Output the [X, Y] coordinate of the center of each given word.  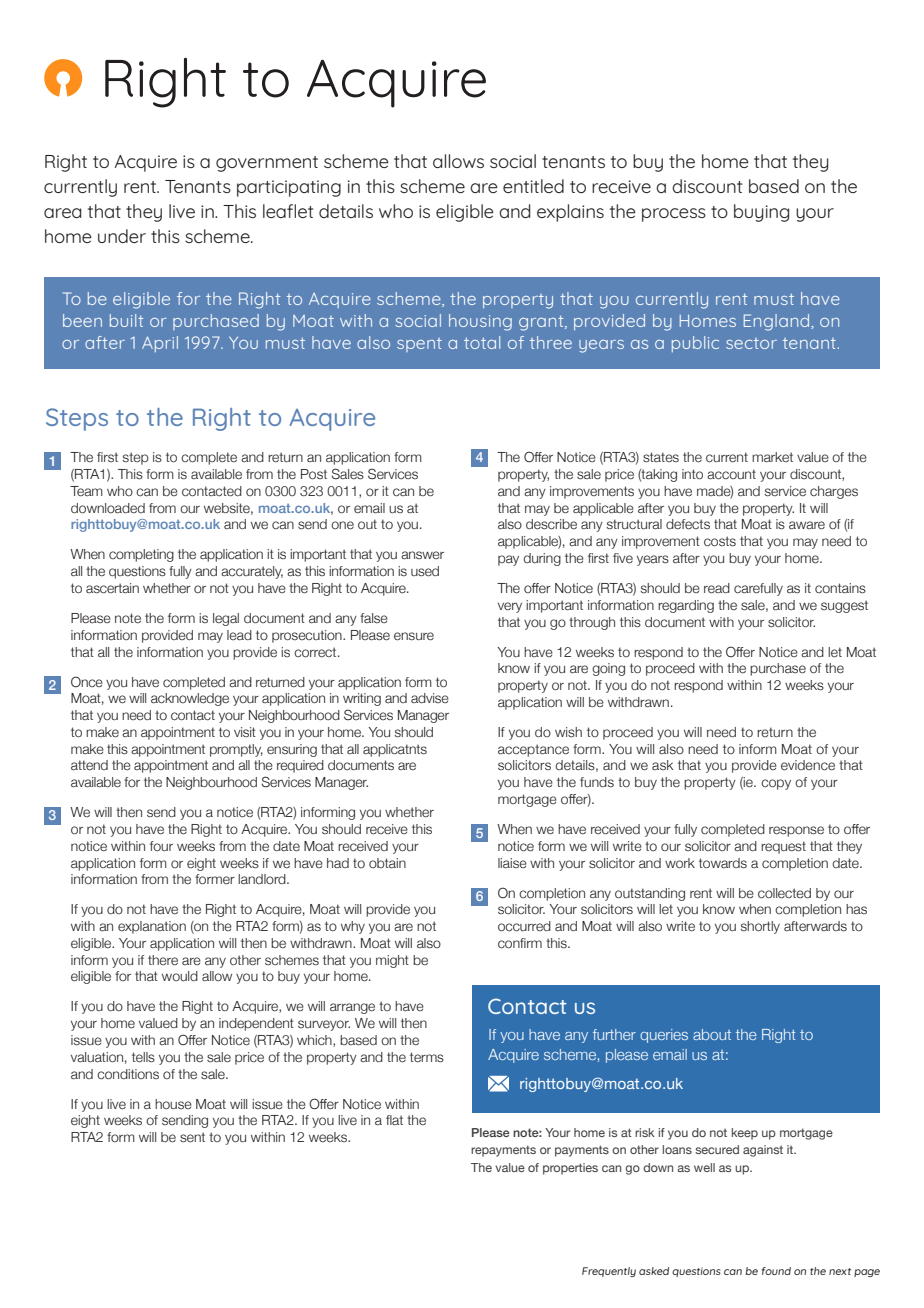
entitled [533, 186]
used [425, 571]
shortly [760, 927]
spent [419, 345]
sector [751, 343]
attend [89, 765]
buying [761, 213]
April [160, 344]
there [163, 960]
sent [192, 1137]
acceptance [533, 750]
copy [776, 784]
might [392, 961]
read [717, 588]
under [122, 236]
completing [141, 555]
